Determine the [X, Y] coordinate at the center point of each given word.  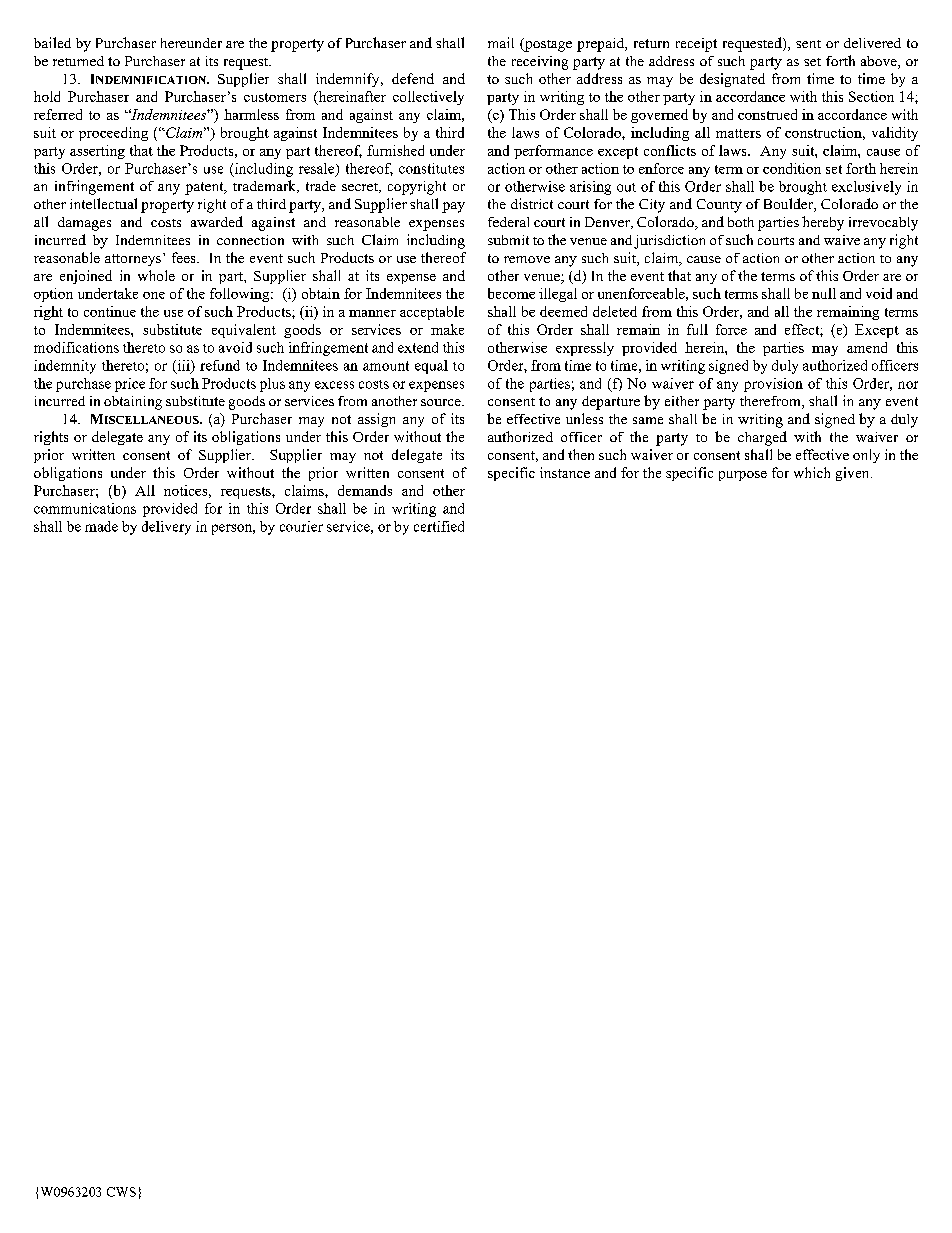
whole [156, 275]
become [511, 293]
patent [205, 188]
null [824, 293]
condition [792, 168]
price [130, 385]
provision [773, 385]
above [880, 62]
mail [501, 42]
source [442, 402]
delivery [166, 528]
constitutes [431, 168]
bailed [52, 42]
